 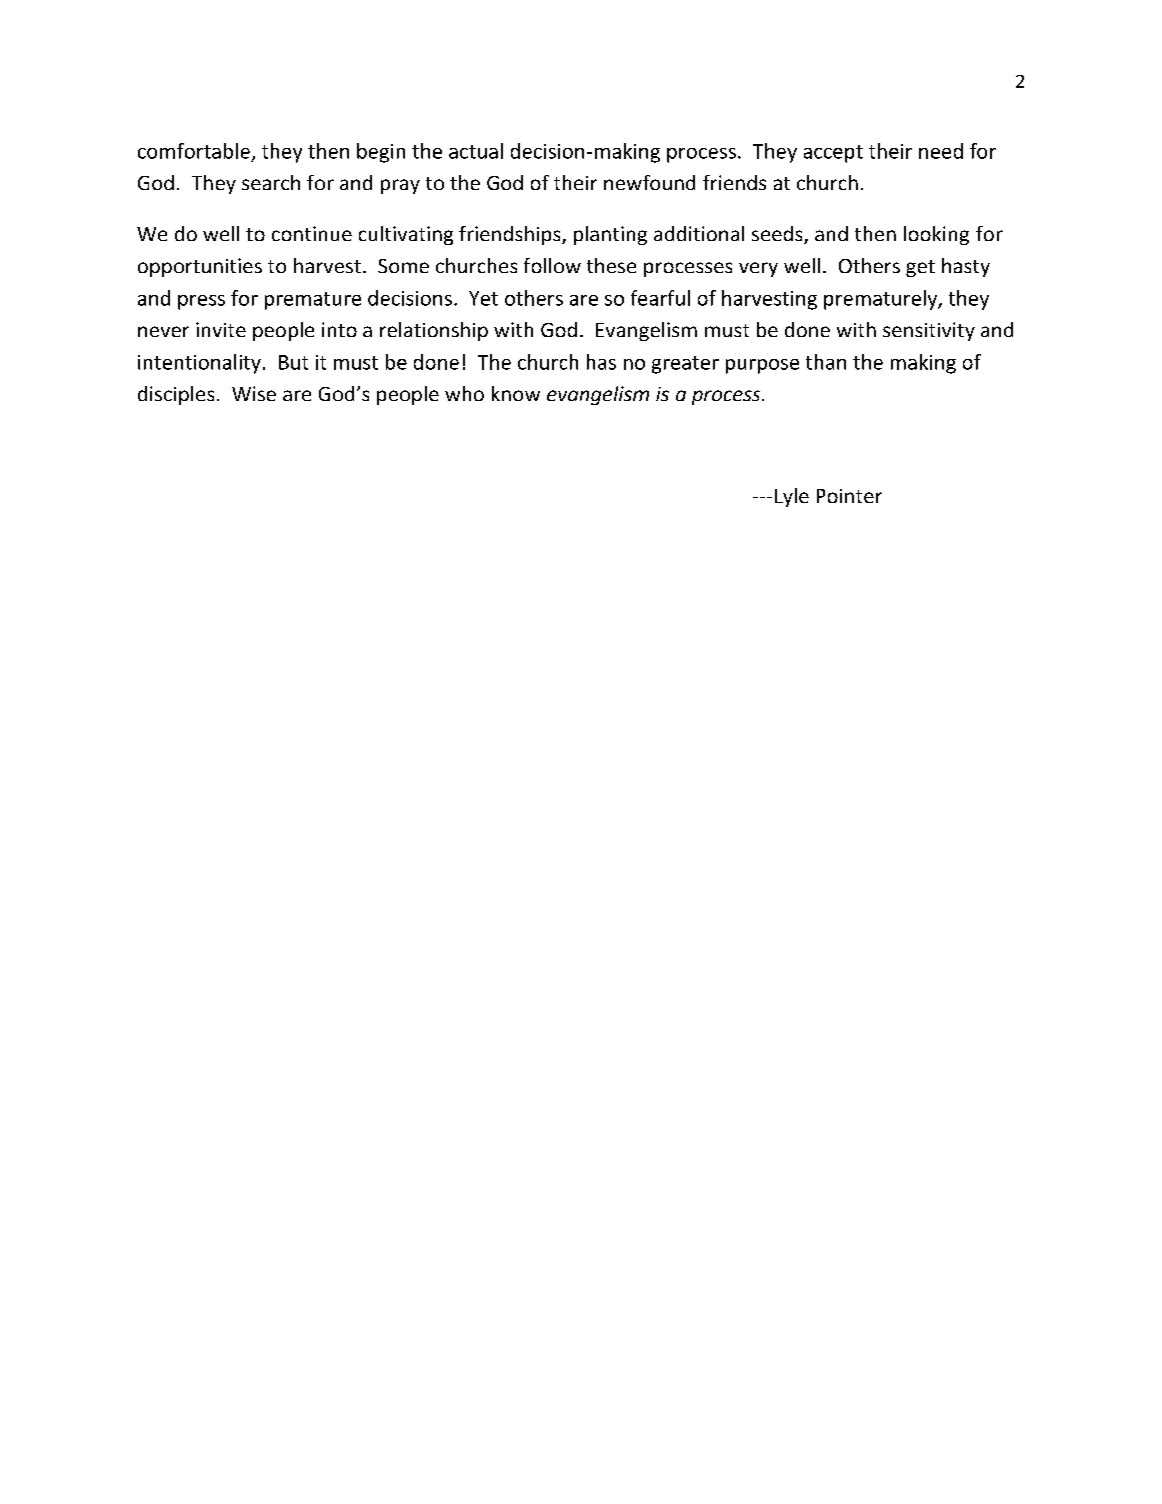 What do you see at coordinates (476, 151) in the screenshot?
I see `actual` at bounding box center [476, 151].
